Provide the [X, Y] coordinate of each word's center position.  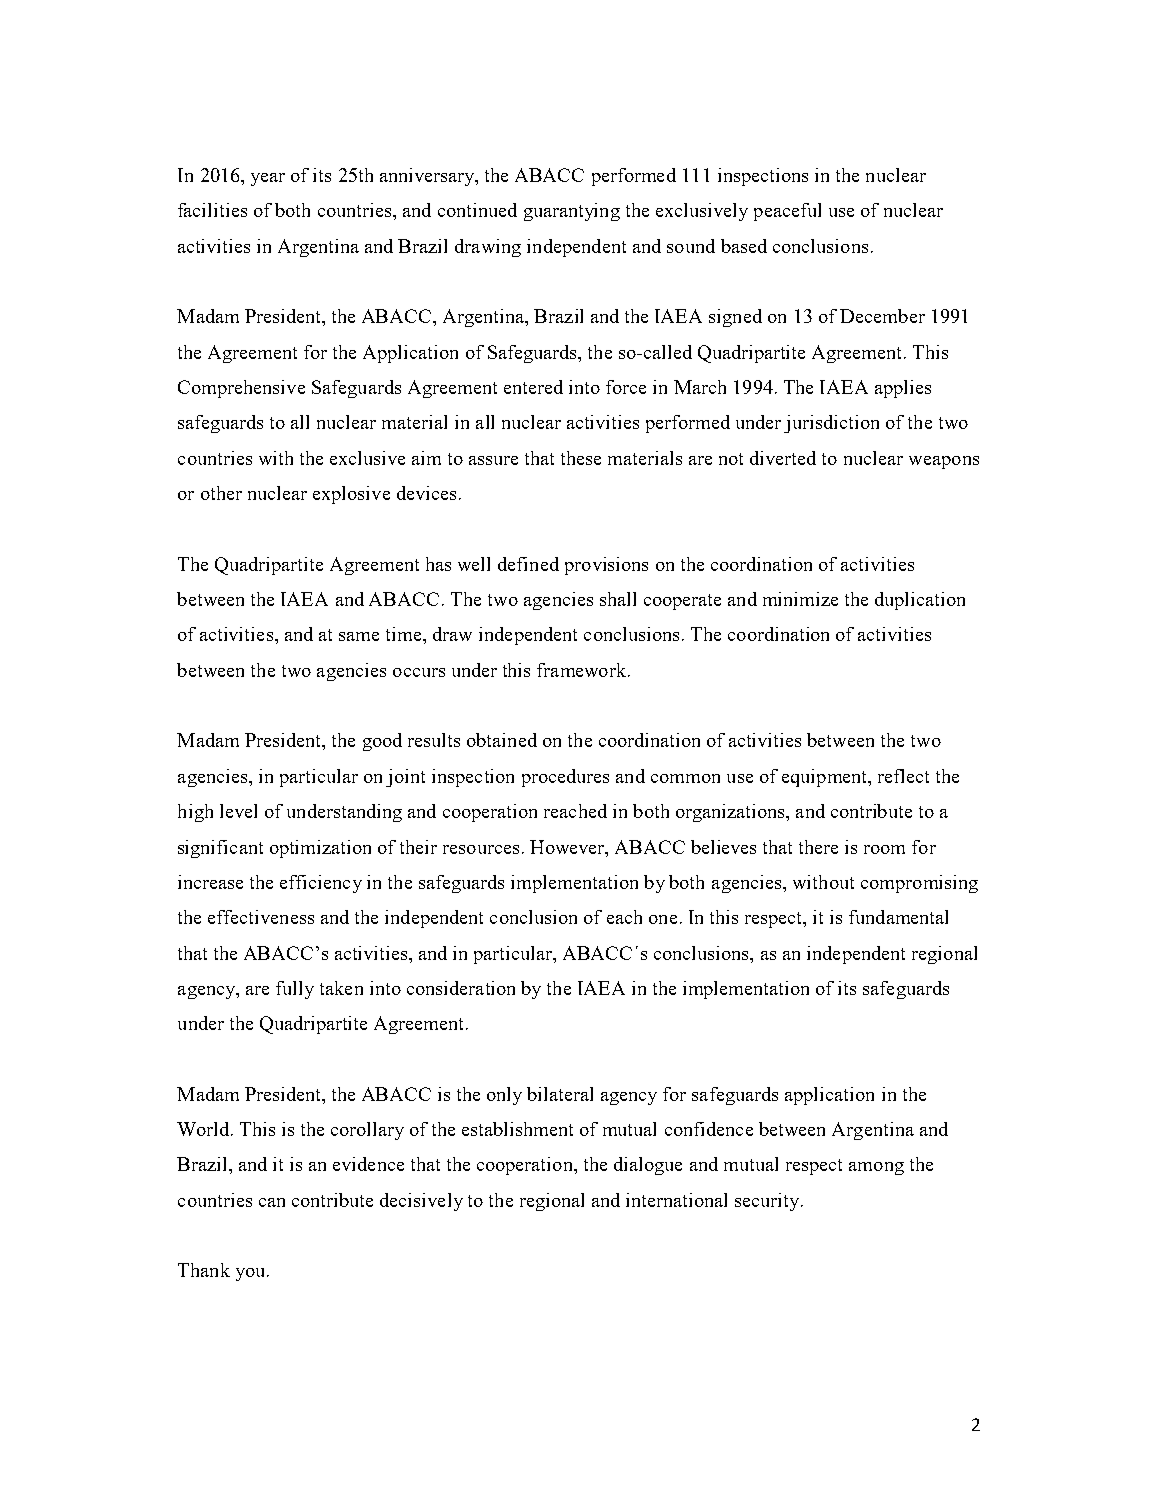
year [268, 179]
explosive [351, 495]
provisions [606, 566]
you [252, 1274]
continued [477, 210]
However [568, 847]
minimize [800, 599]
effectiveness [261, 917]
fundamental [898, 917]
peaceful [787, 212]
